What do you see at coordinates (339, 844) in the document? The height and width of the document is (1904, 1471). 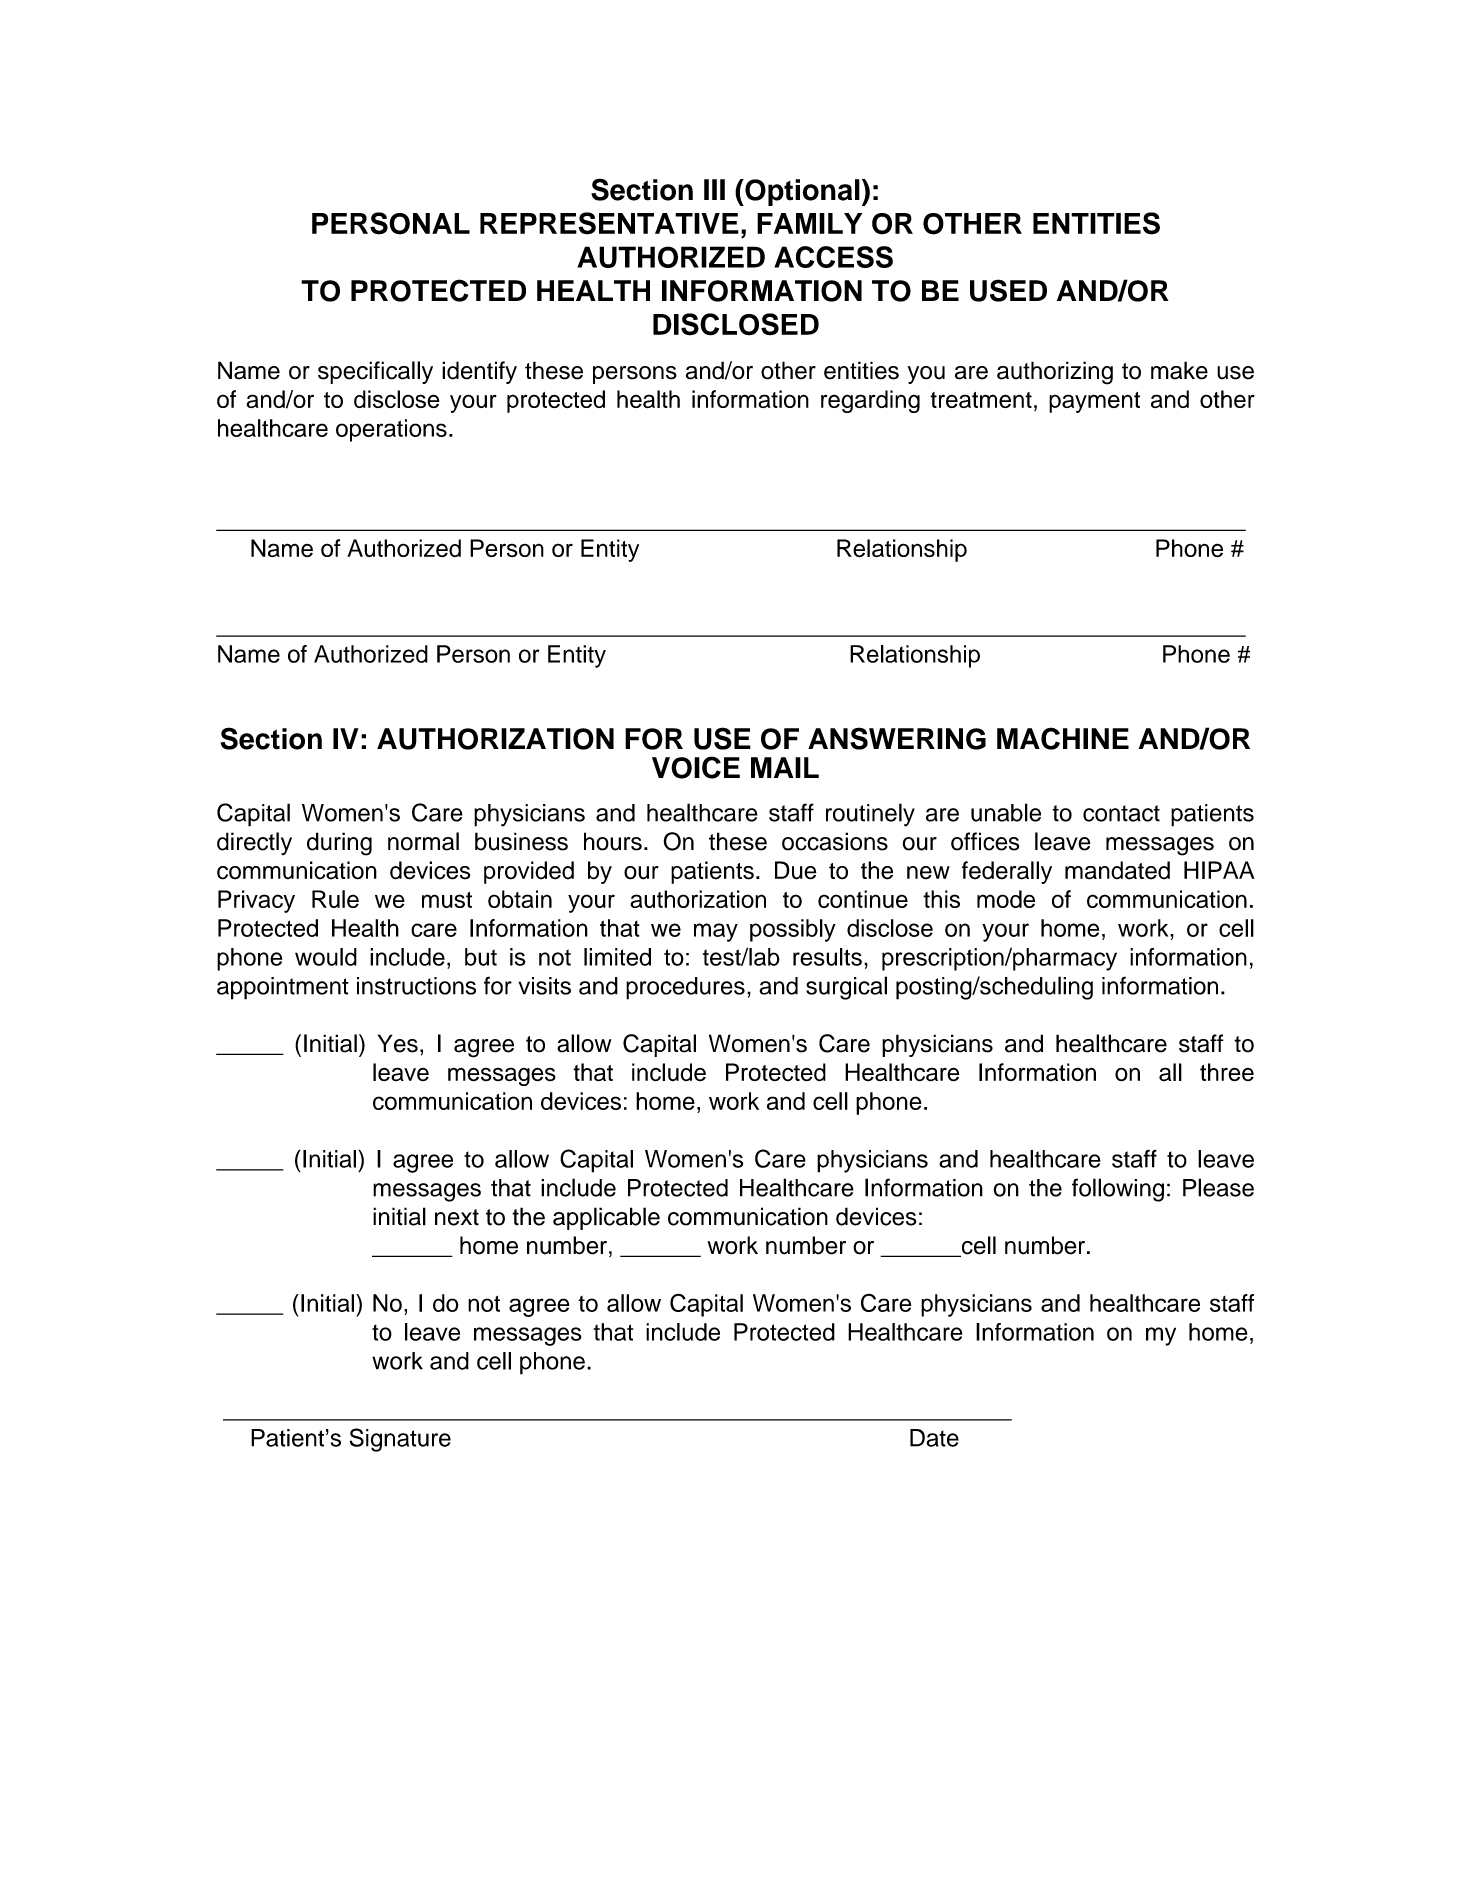 I see `during` at bounding box center [339, 844].
